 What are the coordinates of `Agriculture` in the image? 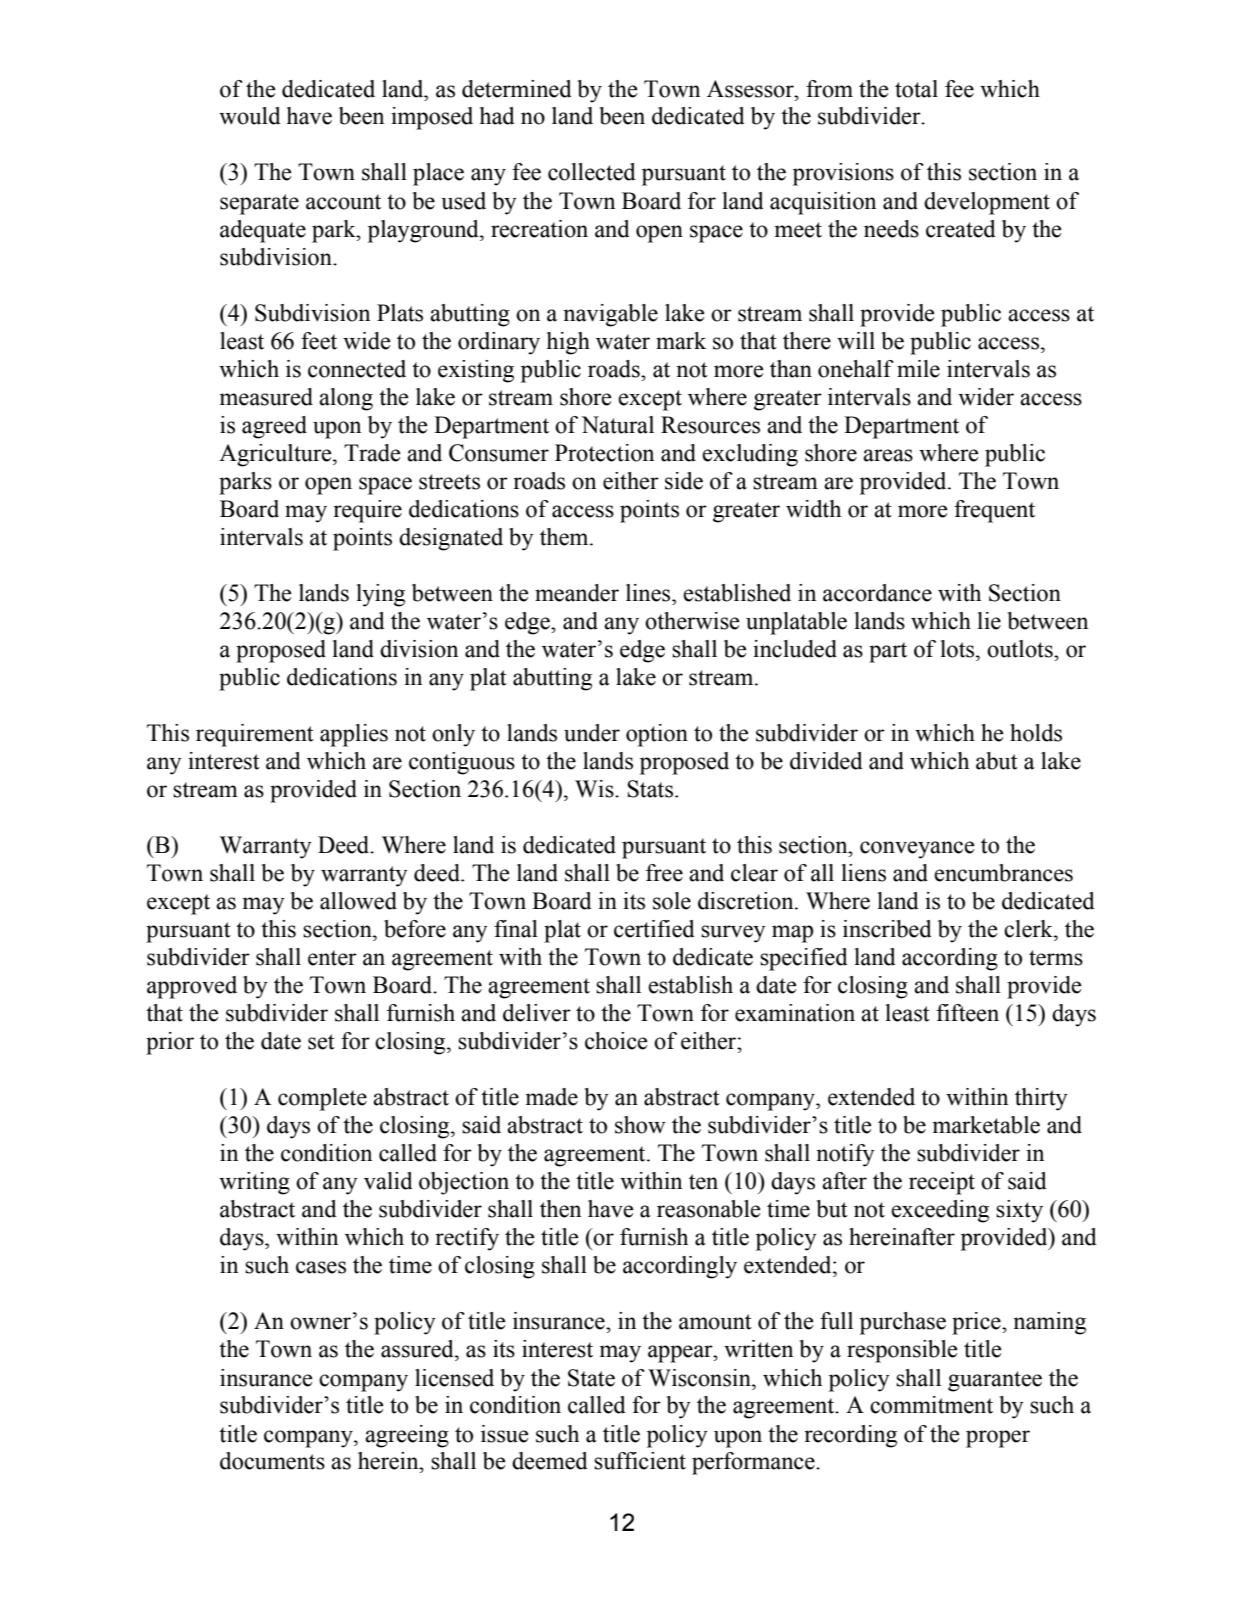 It's located at (276, 455).
